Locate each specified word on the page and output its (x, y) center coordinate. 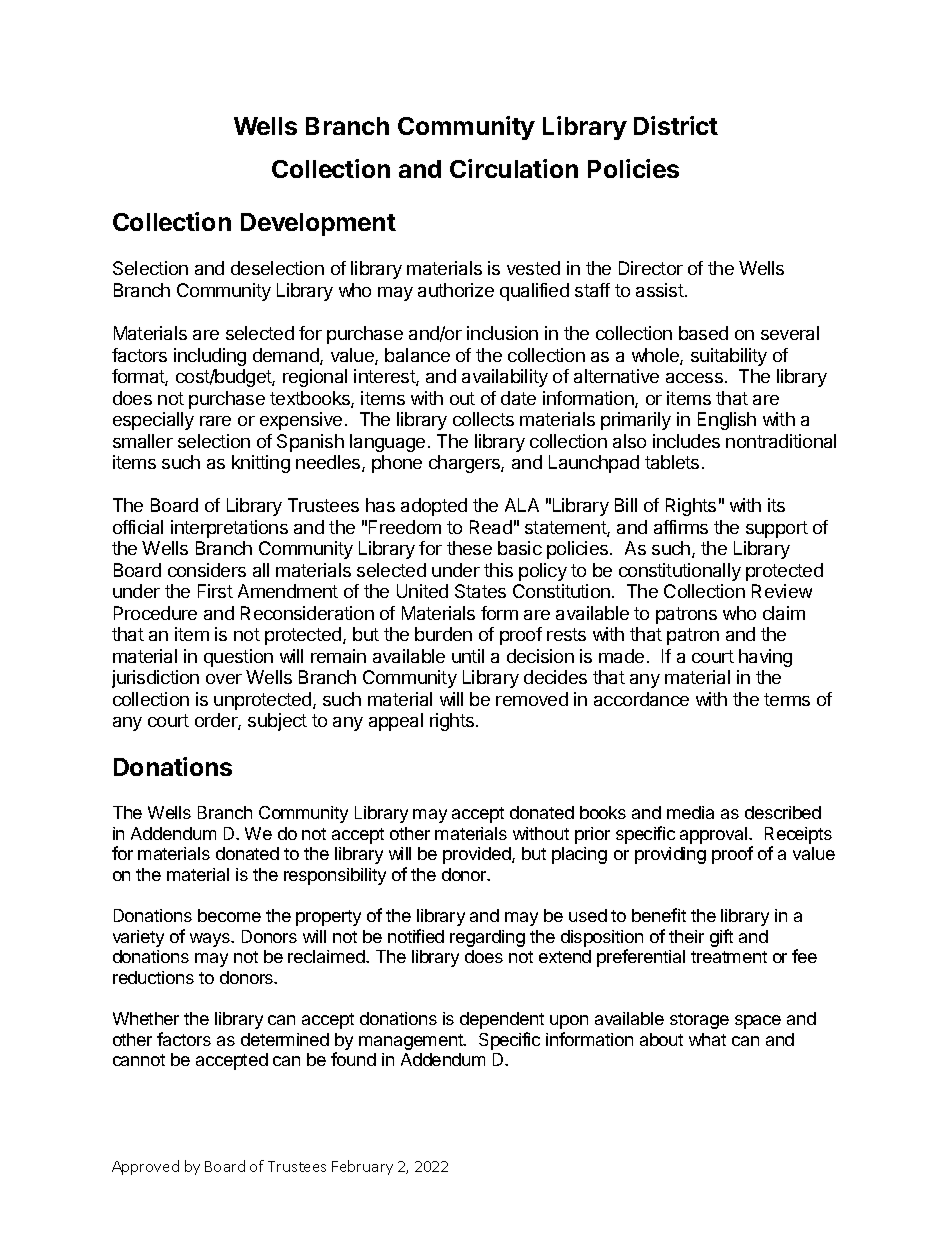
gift (721, 938)
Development (318, 224)
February (362, 1167)
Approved (145, 1167)
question (238, 658)
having (765, 658)
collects (483, 419)
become (229, 915)
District (676, 125)
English (727, 421)
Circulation (514, 168)
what (707, 1039)
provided (478, 855)
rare (215, 421)
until (468, 656)
